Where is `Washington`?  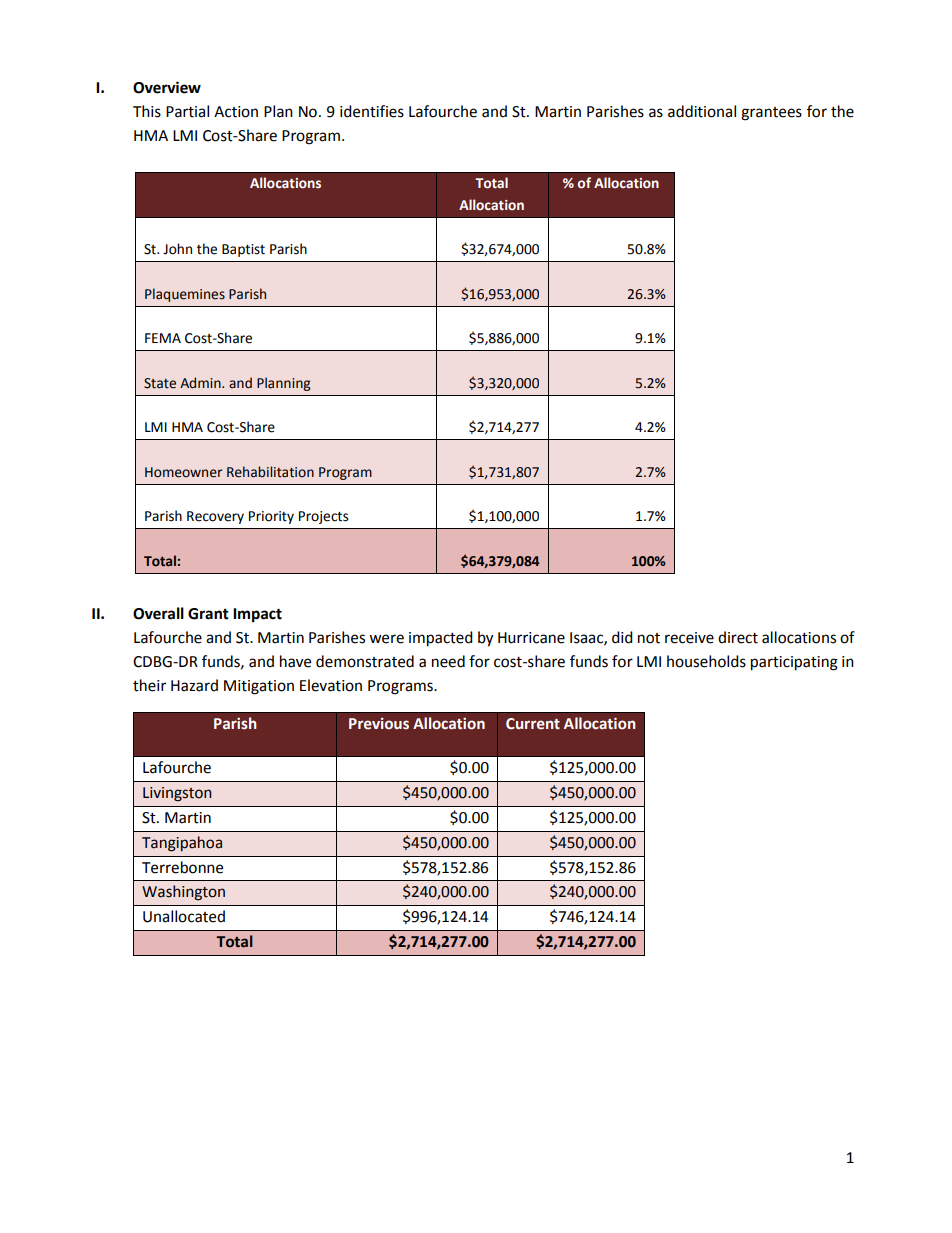
Washington is located at coordinates (183, 893).
